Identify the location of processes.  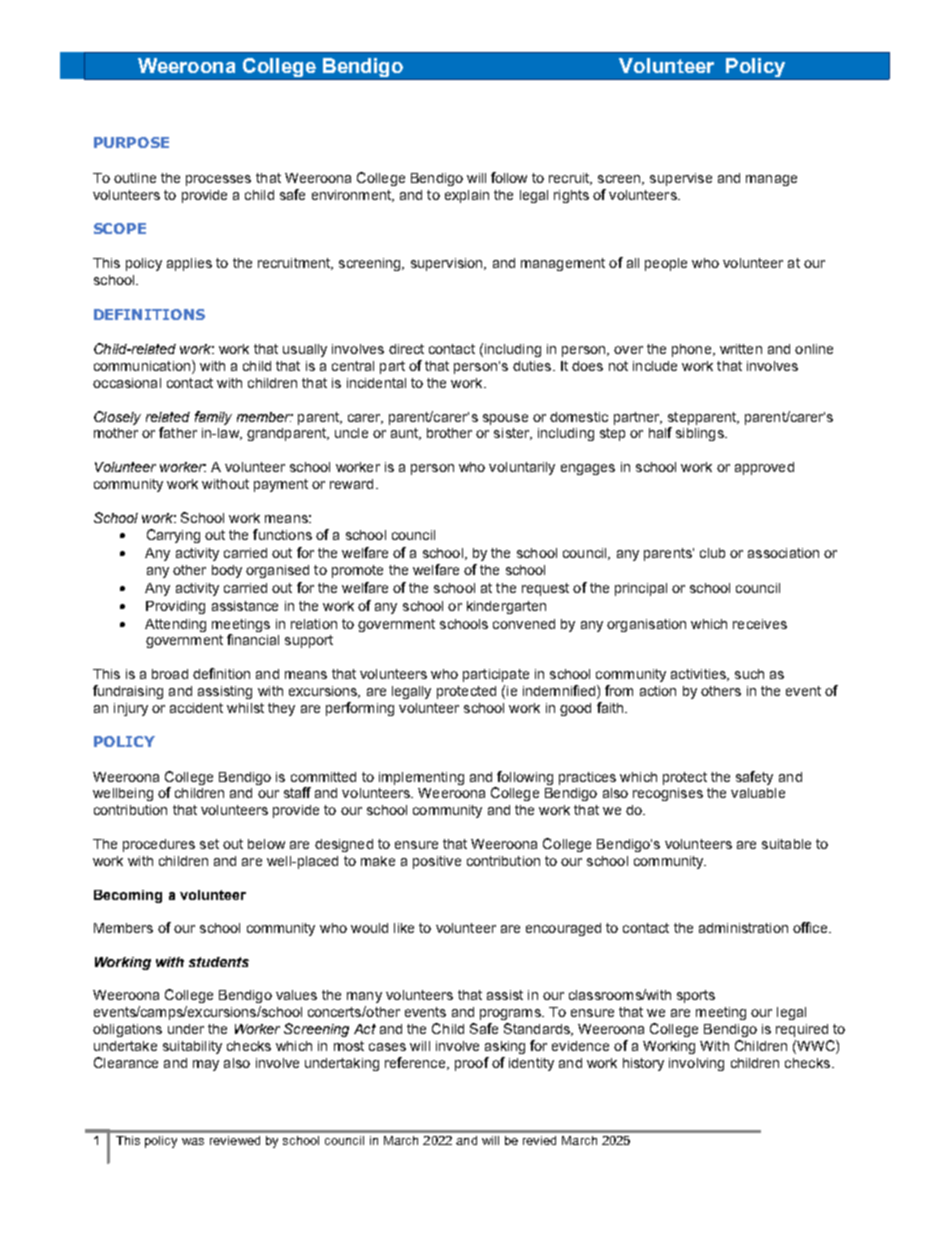
(218, 180).
